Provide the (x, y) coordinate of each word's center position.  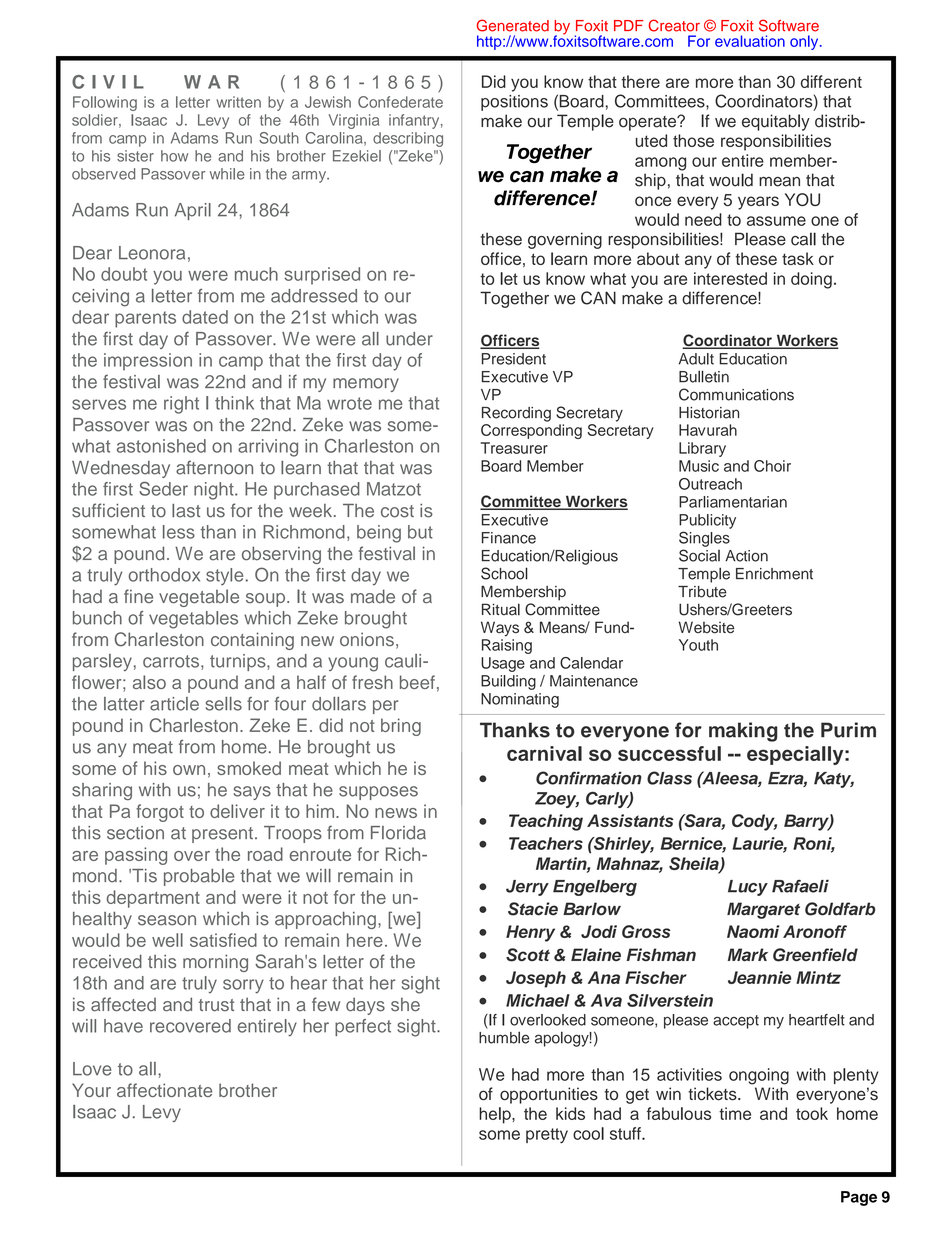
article (174, 704)
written (238, 102)
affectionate (164, 1090)
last (186, 511)
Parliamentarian (733, 502)
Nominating (520, 700)
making (743, 732)
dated (205, 317)
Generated (513, 25)
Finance (509, 538)
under (409, 339)
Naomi (753, 931)
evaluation (750, 41)
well (167, 940)
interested (730, 278)
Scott (528, 955)
